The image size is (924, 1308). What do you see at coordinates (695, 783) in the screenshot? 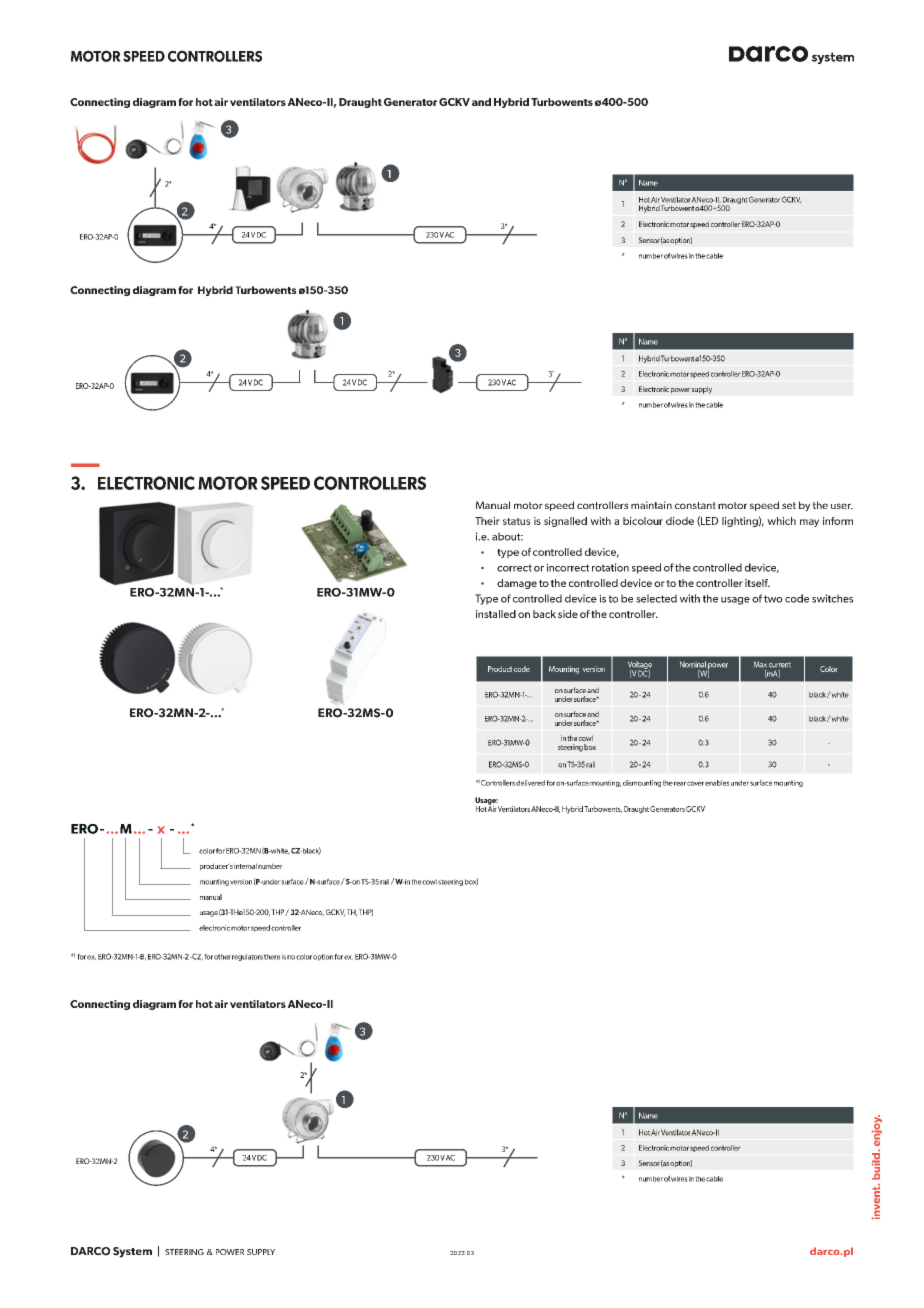
I see `cover` at bounding box center [695, 783].
